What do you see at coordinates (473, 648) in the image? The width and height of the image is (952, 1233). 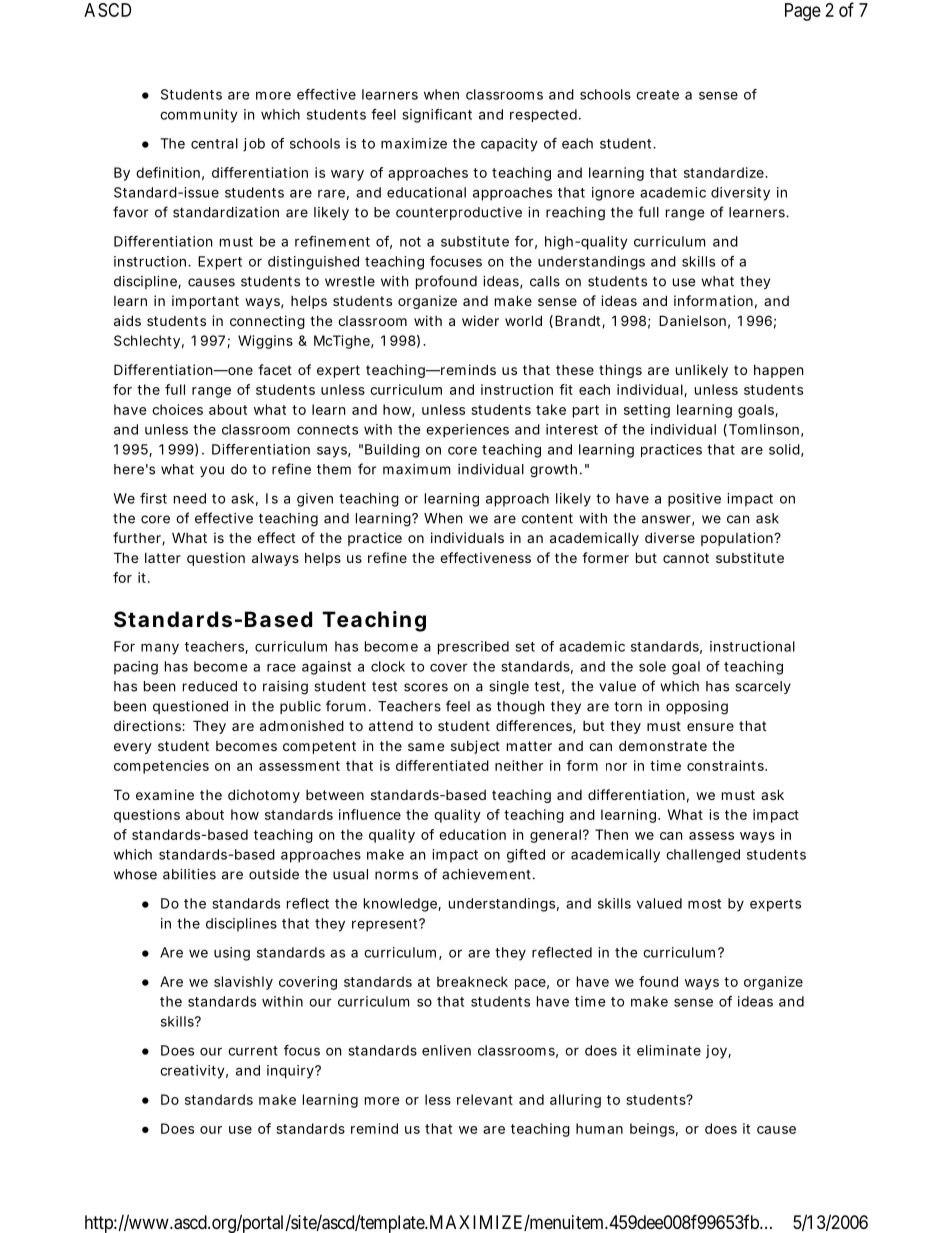 I see `prescribed` at bounding box center [473, 648].
